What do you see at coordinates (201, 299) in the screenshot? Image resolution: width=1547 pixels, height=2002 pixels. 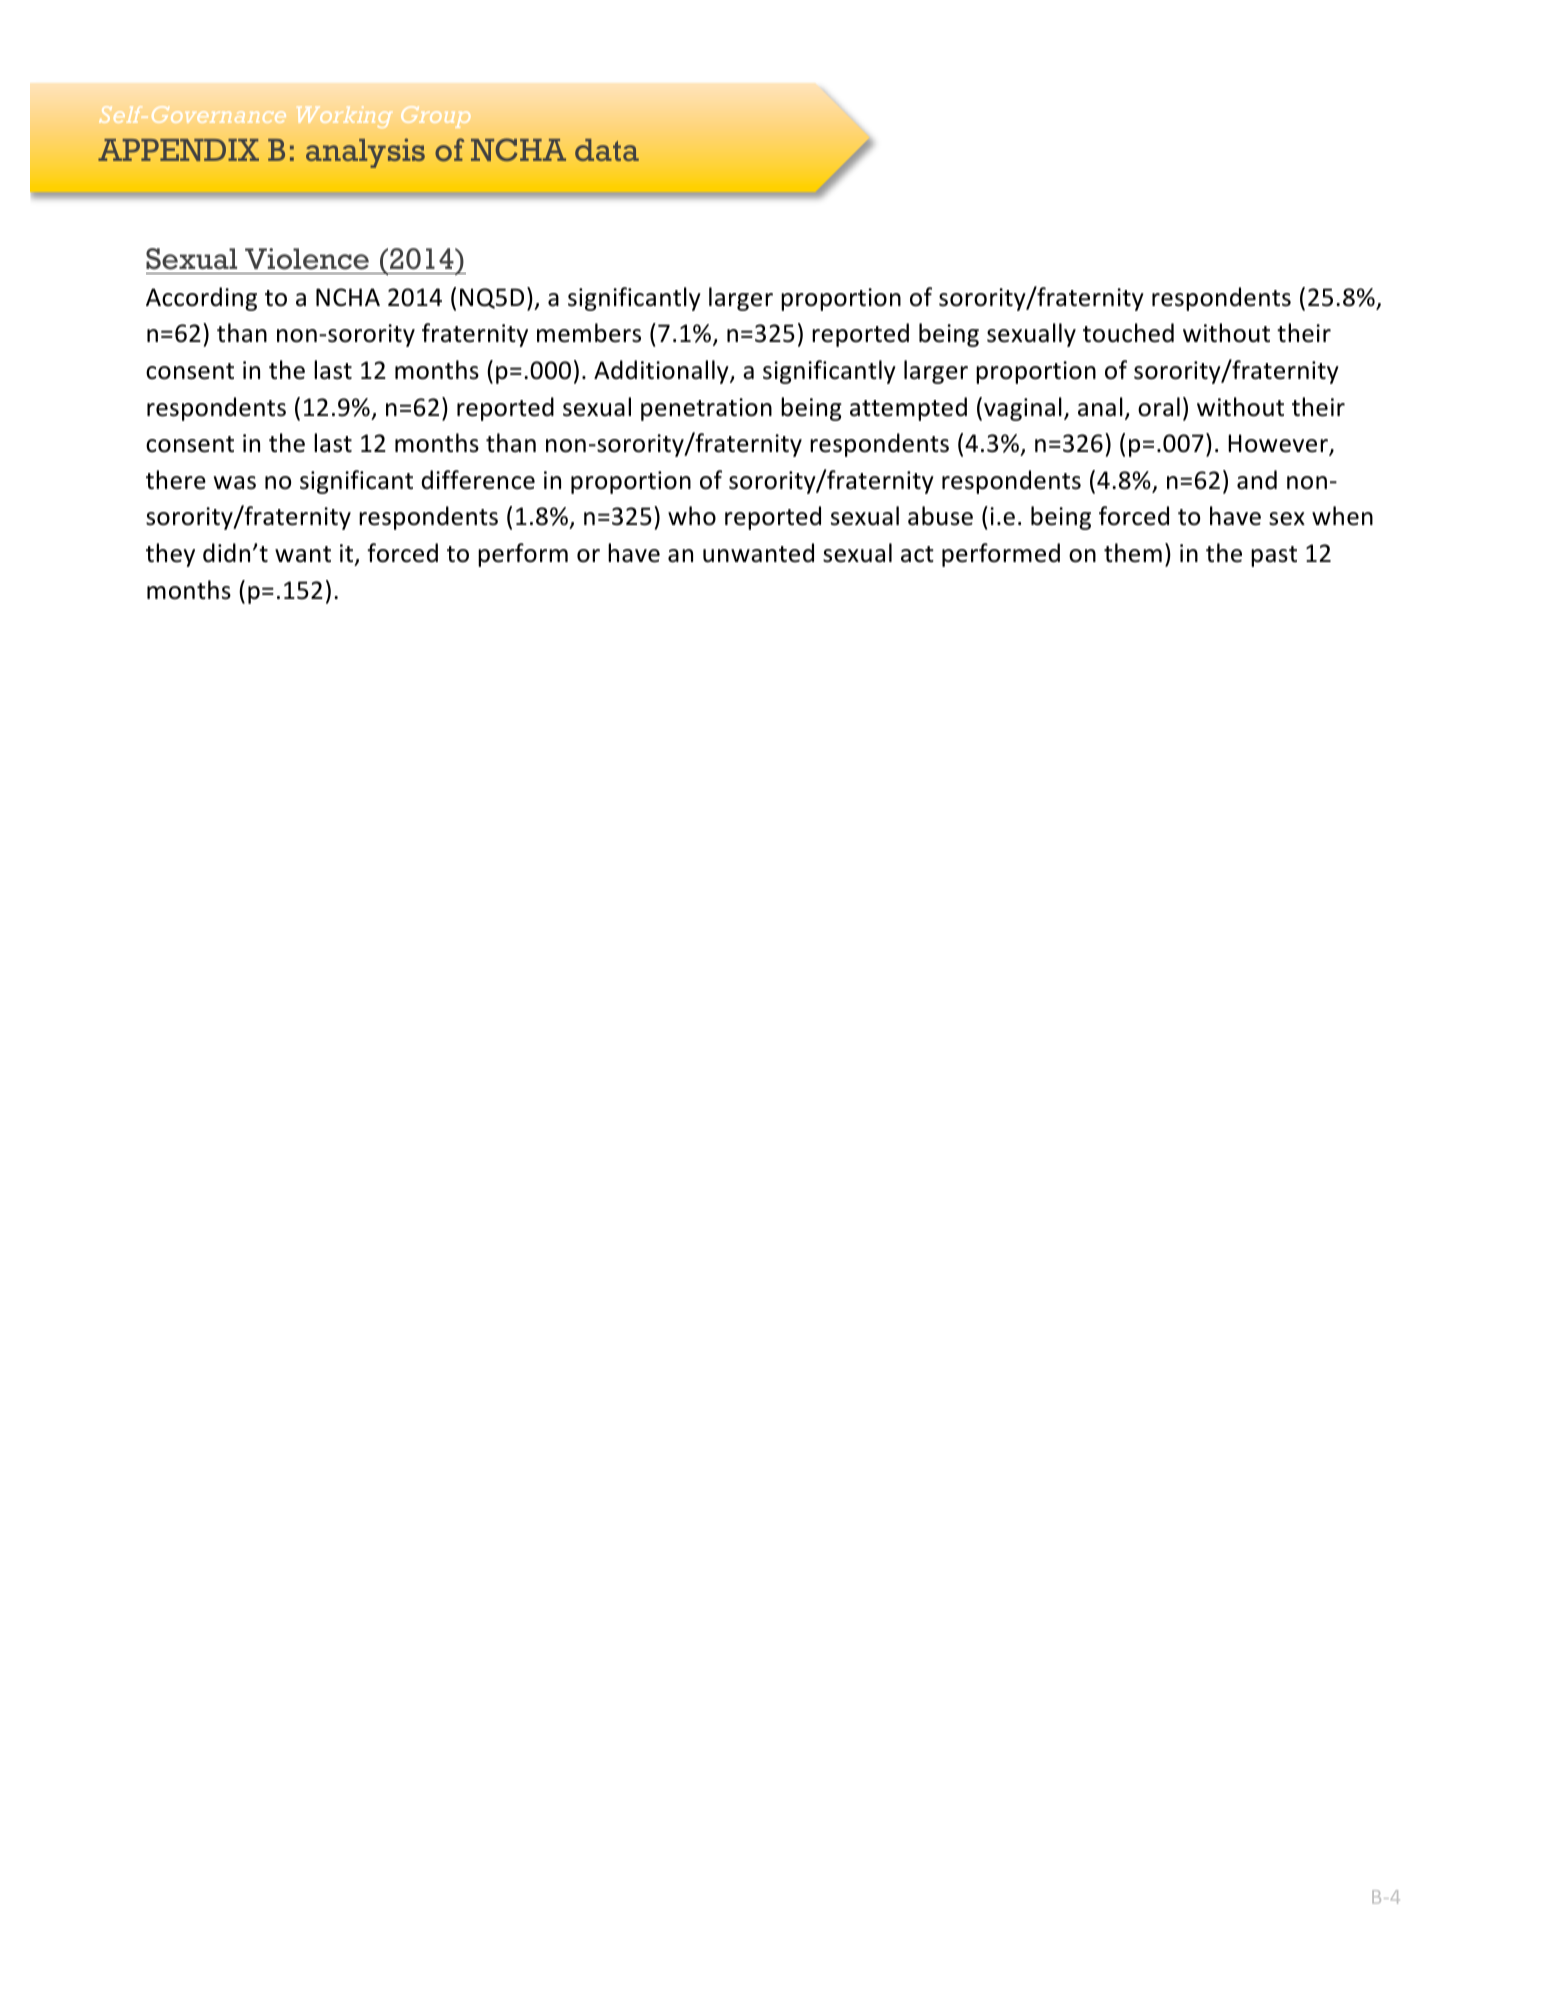 I see `According` at bounding box center [201, 299].
